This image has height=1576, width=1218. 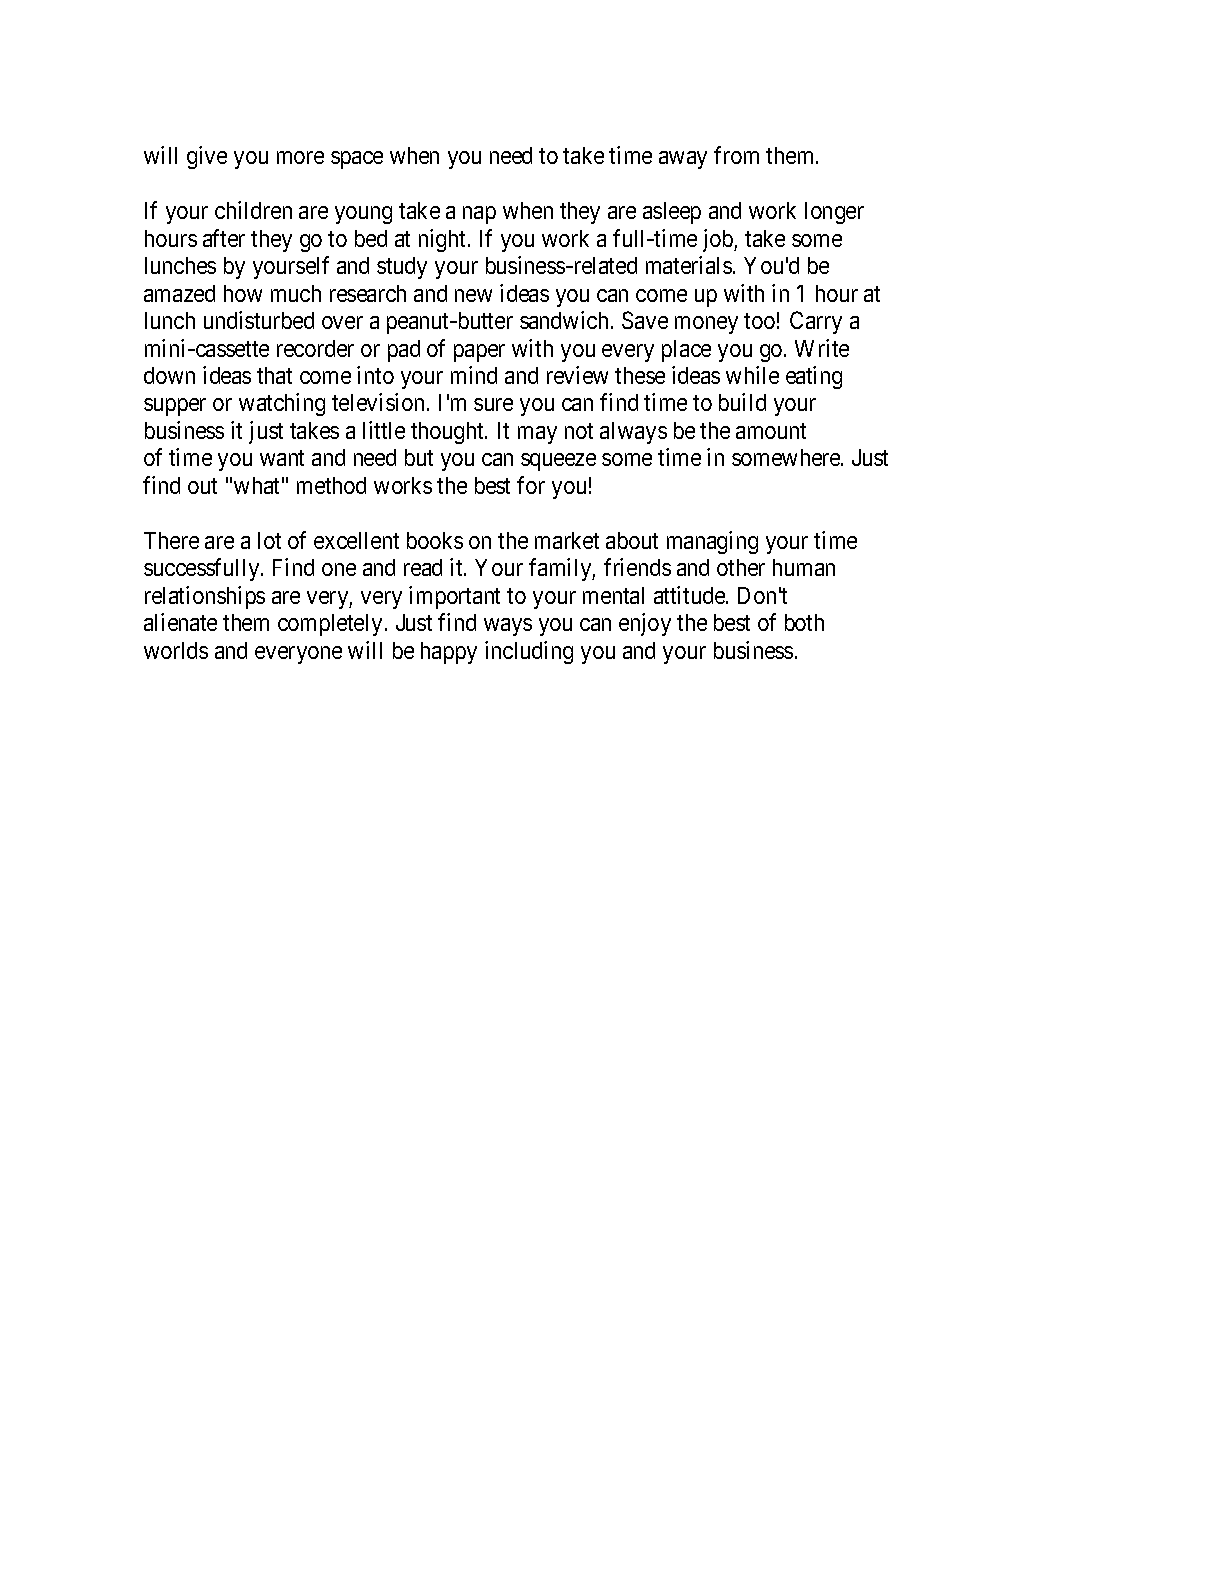 What do you see at coordinates (736, 155) in the image?
I see `from` at bounding box center [736, 155].
